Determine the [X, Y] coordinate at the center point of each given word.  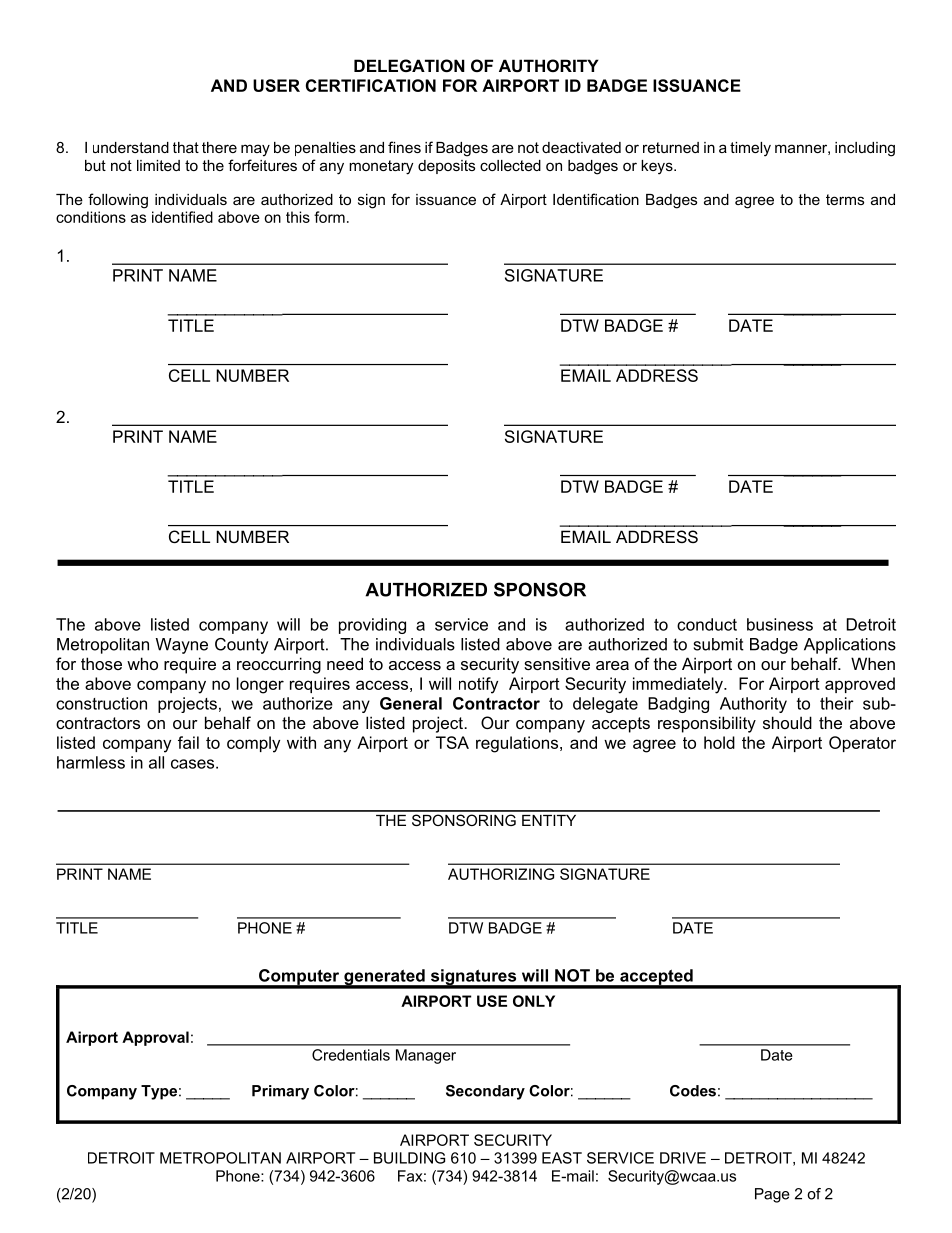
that [186, 147]
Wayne [182, 646]
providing [372, 626]
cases [194, 764]
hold [719, 742]
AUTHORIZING [501, 874]
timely [750, 149]
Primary [280, 1092]
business [780, 624]
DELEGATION [409, 65]
